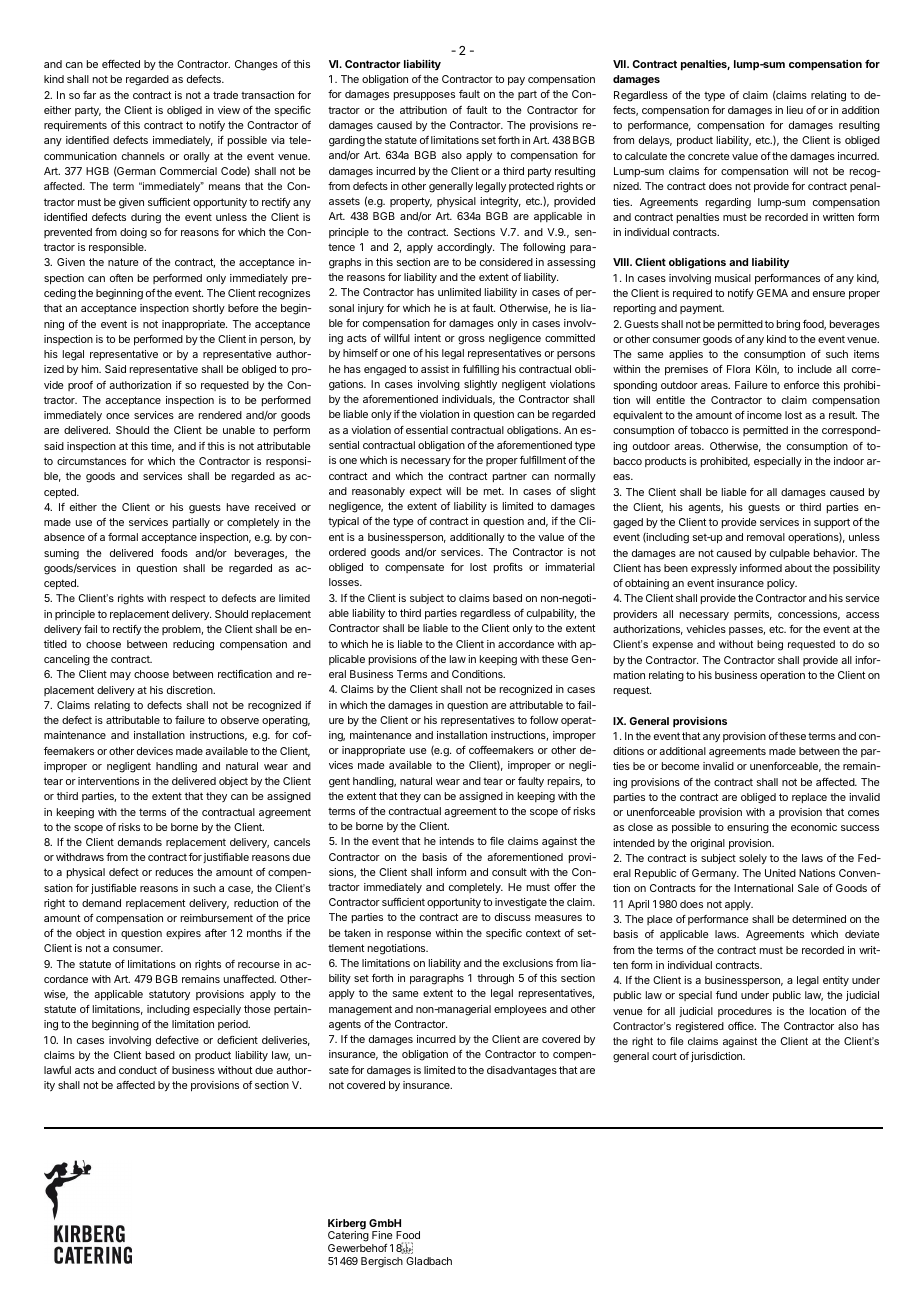 The width and height of the screenshot is (924, 1308). Describe the element at coordinates (382, 1235) in the screenshot. I see `Fine` at that location.
